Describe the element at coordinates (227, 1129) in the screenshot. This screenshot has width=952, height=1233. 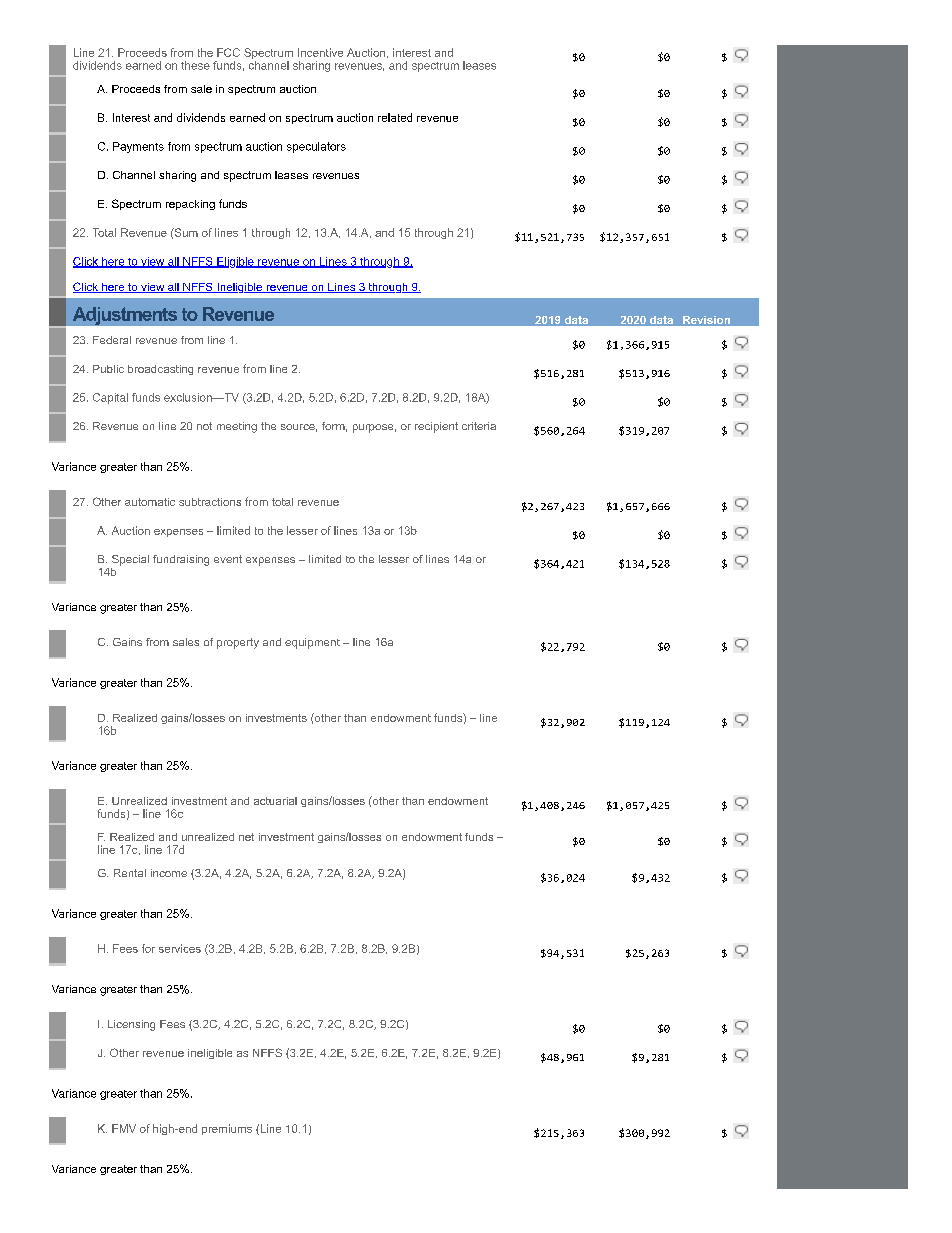
I see `premiums` at that location.
